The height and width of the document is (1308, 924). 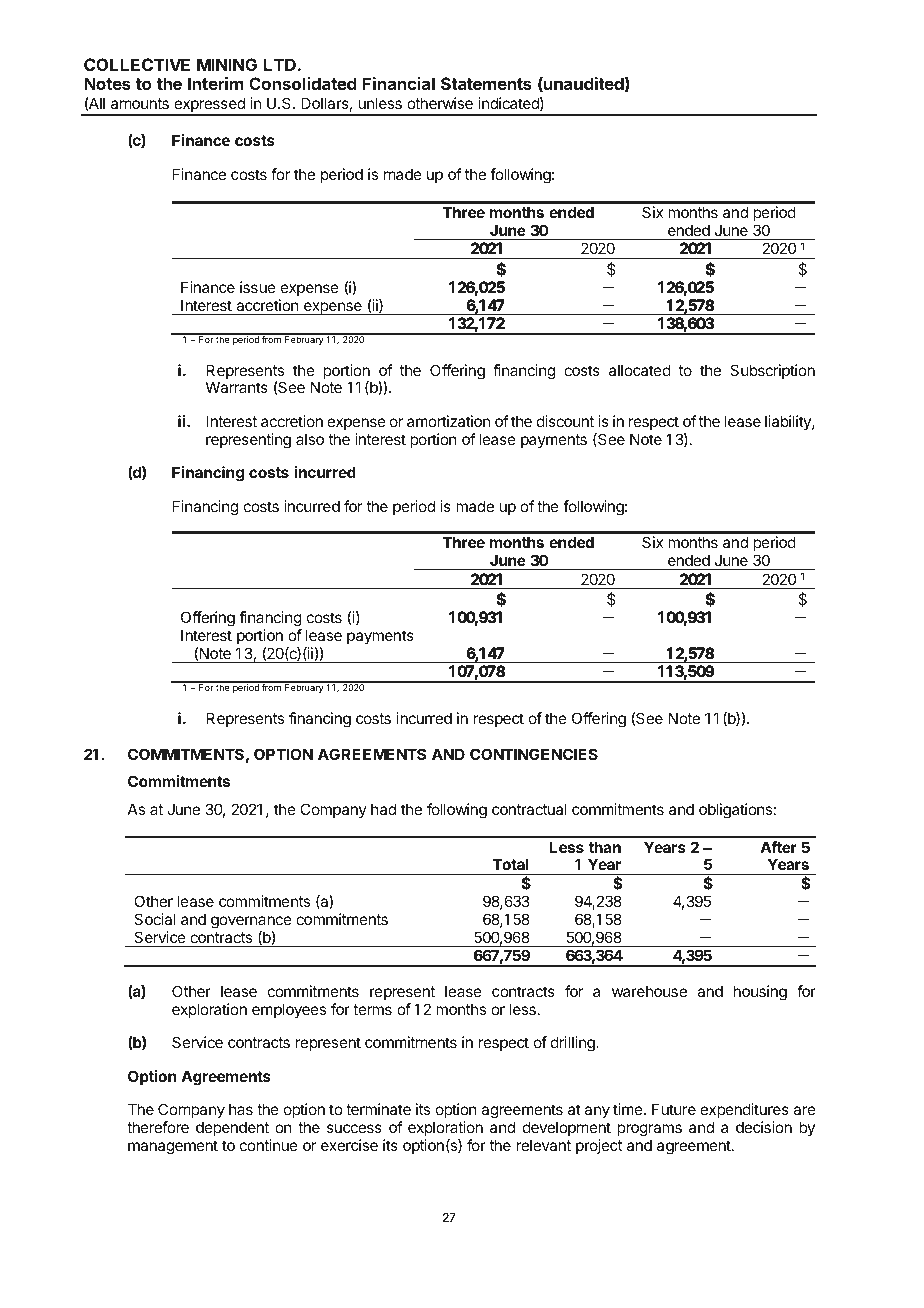 I want to click on discount, so click(x=565, y=421).
